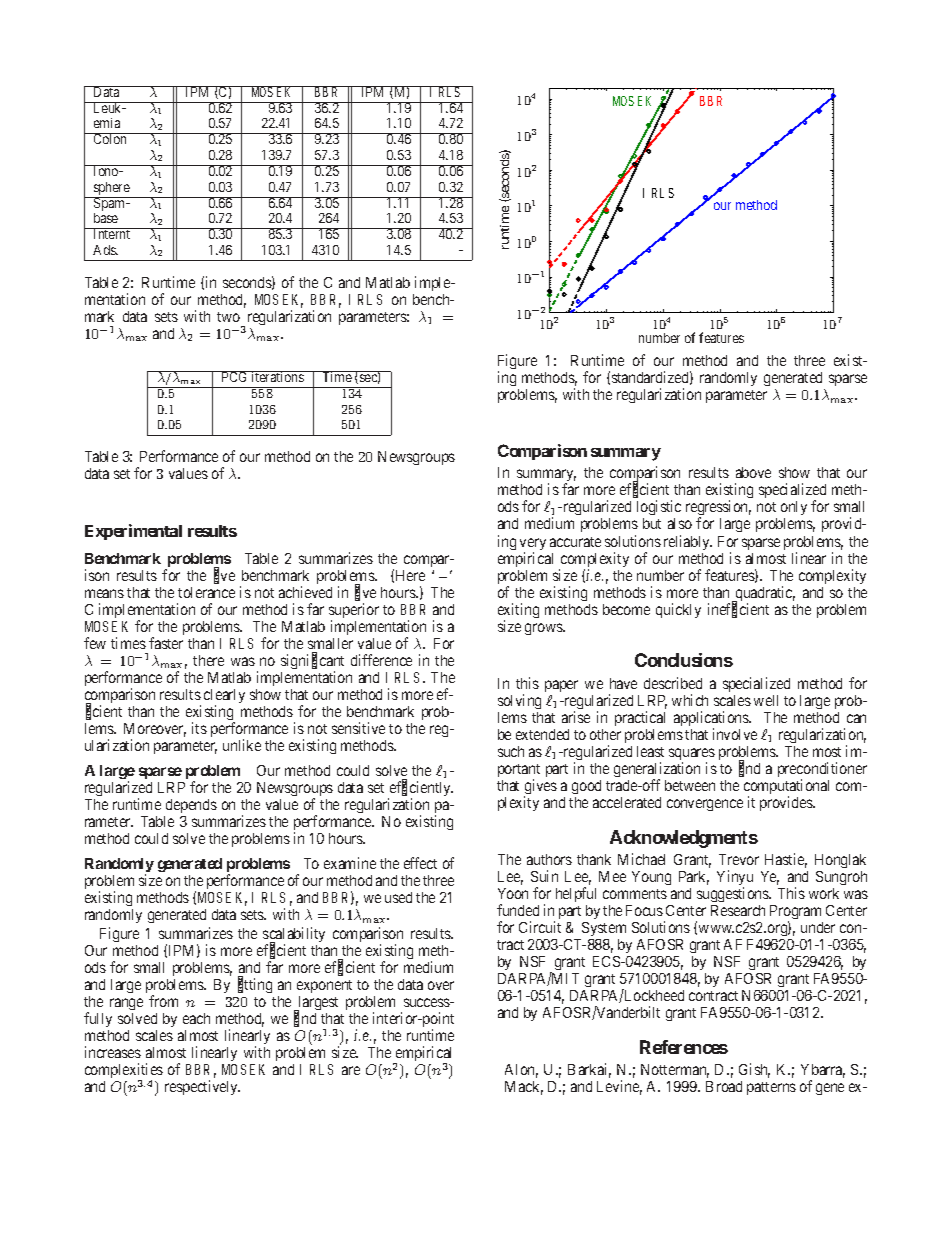 The height and width of the screenshot is (1233, 952). What do you see at coordinates (521, 1071) in the screenshot?
I see `Alon` at bounding box center [521, 1071].
